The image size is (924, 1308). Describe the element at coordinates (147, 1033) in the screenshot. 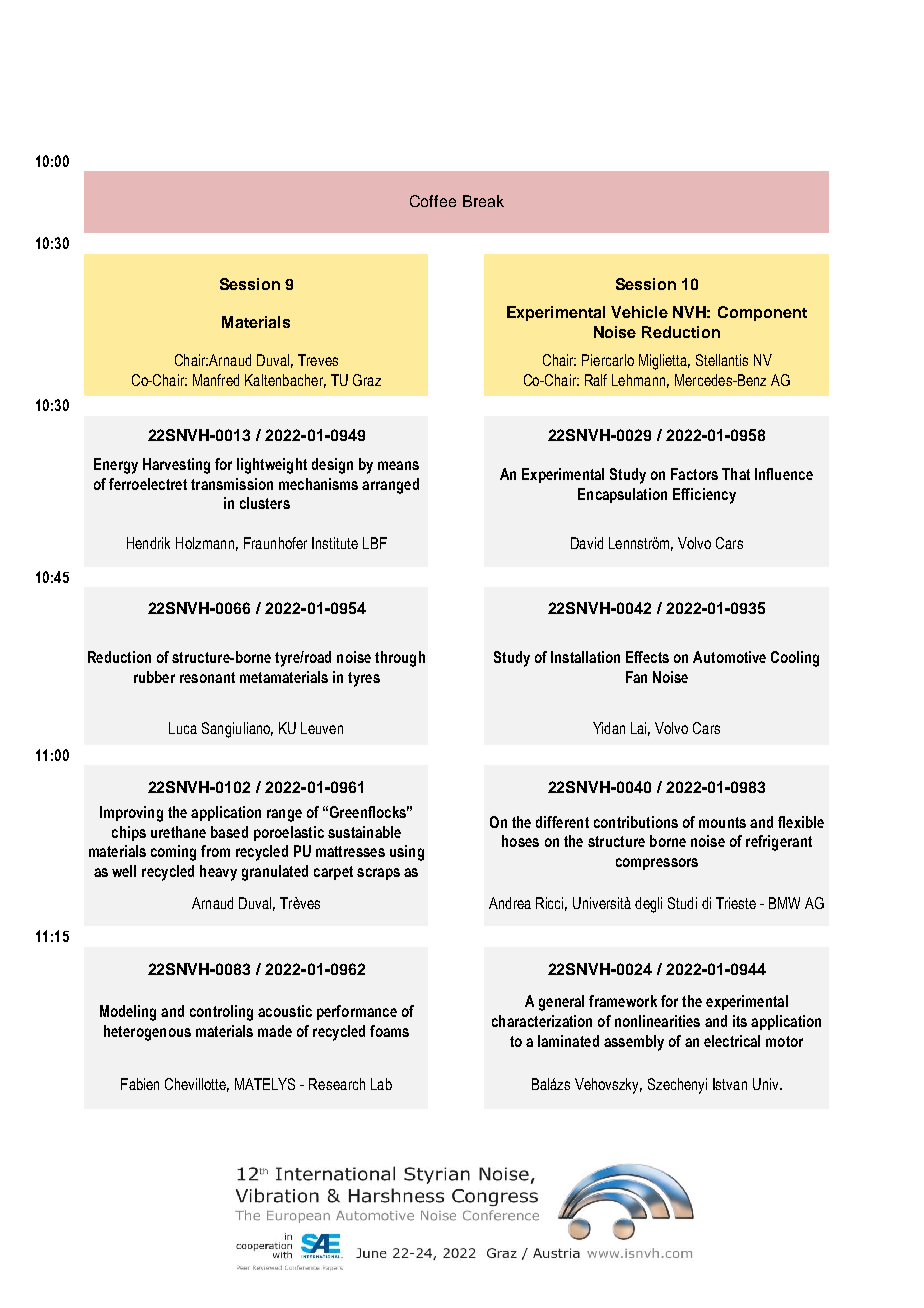

I see `heterogenous` at that location.
